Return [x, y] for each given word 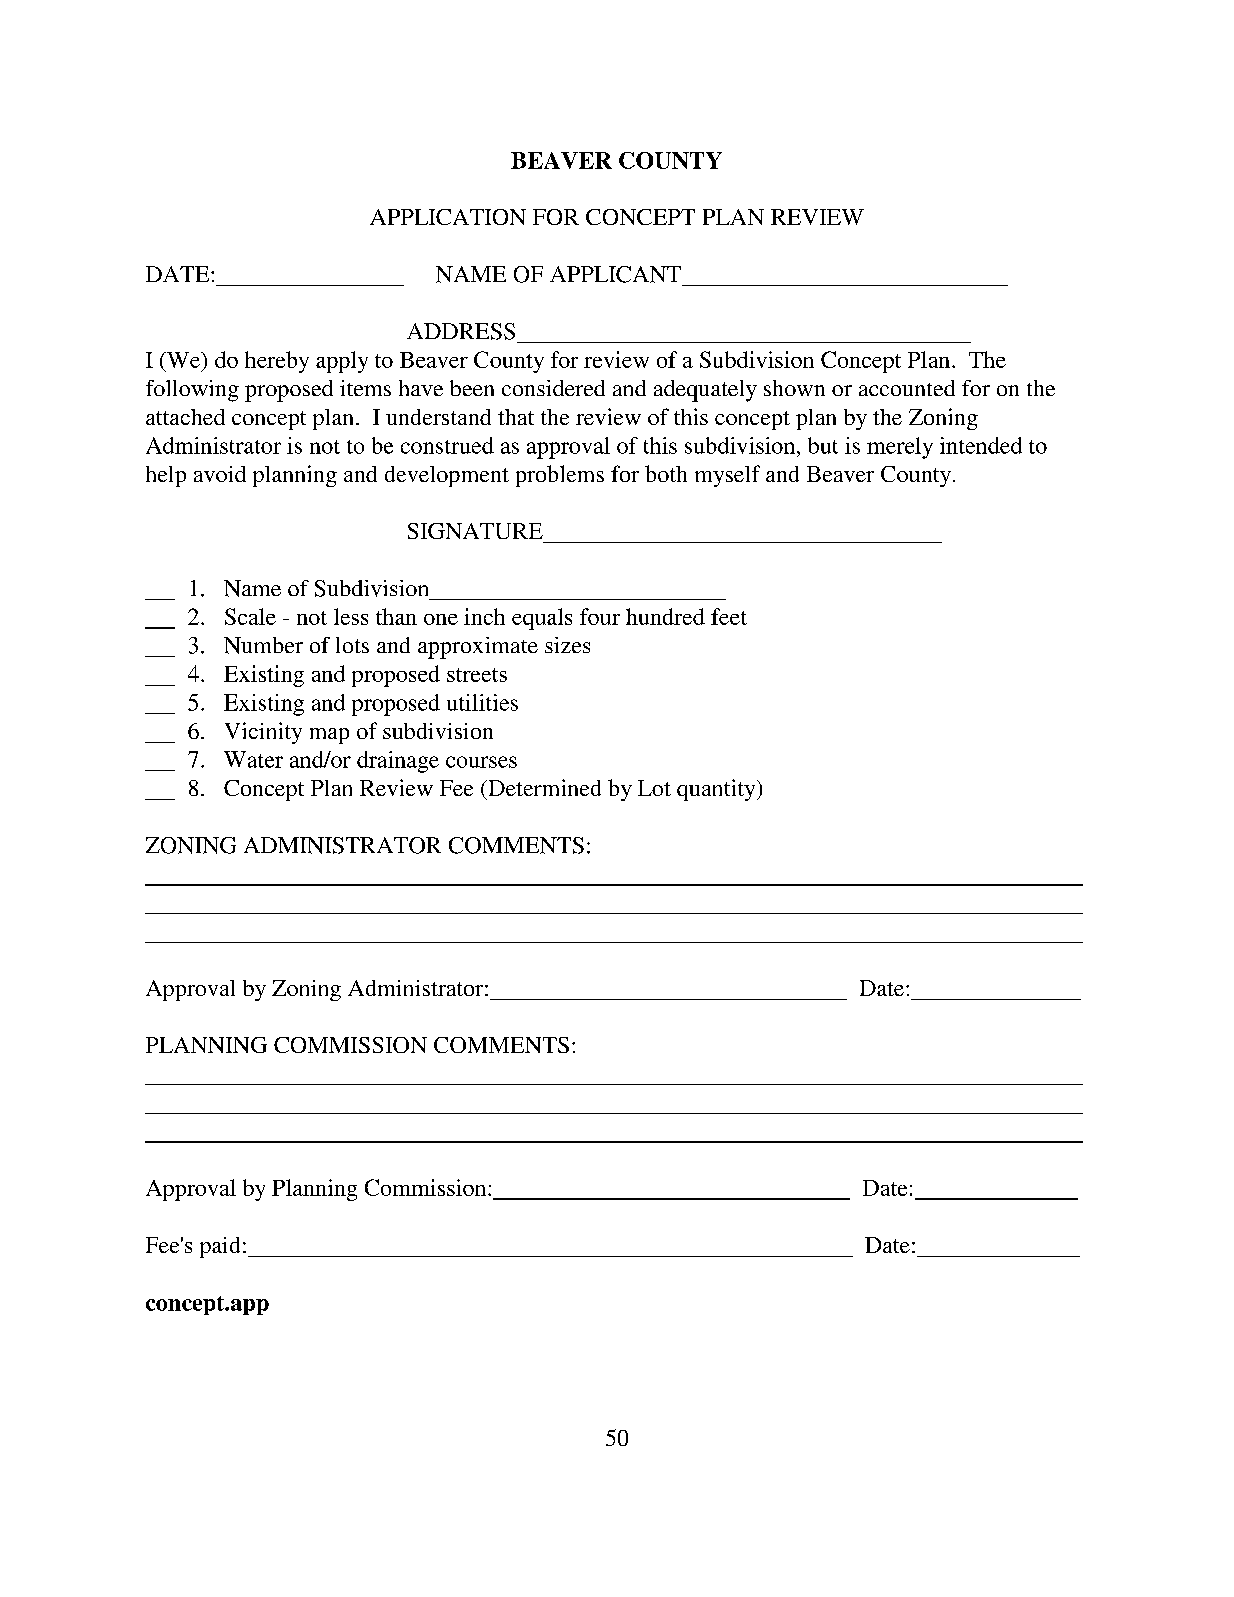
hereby [277, 362]
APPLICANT [615, 274]
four [600, 616]
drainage [398, 762]
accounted [907, 388]
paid [220, 1247]
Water [253, 759]
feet [729, 616]
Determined [543, 787]
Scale [250, 616]
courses [481, 762]
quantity [717, 790]
